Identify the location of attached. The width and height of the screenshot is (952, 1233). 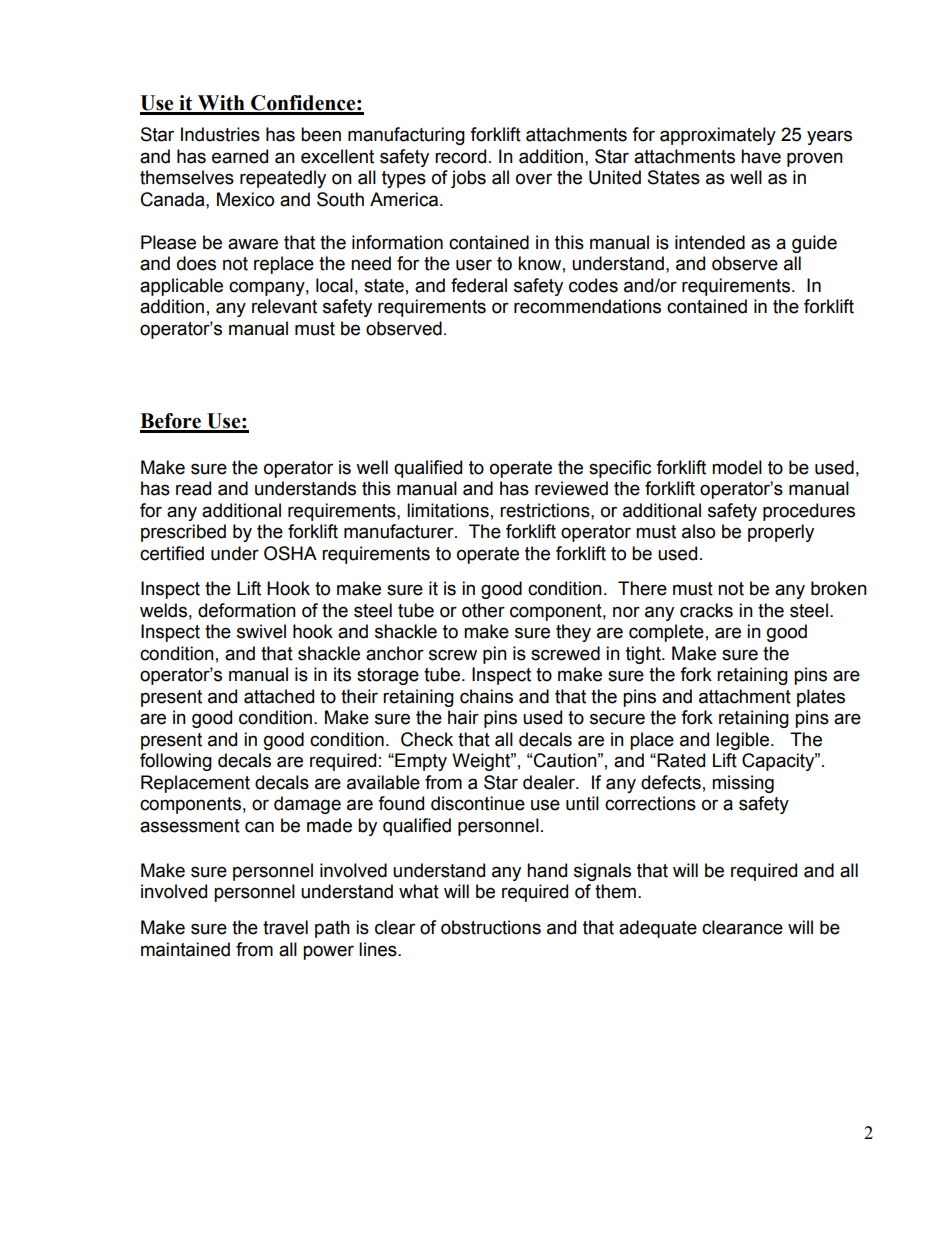
(279, 696).
